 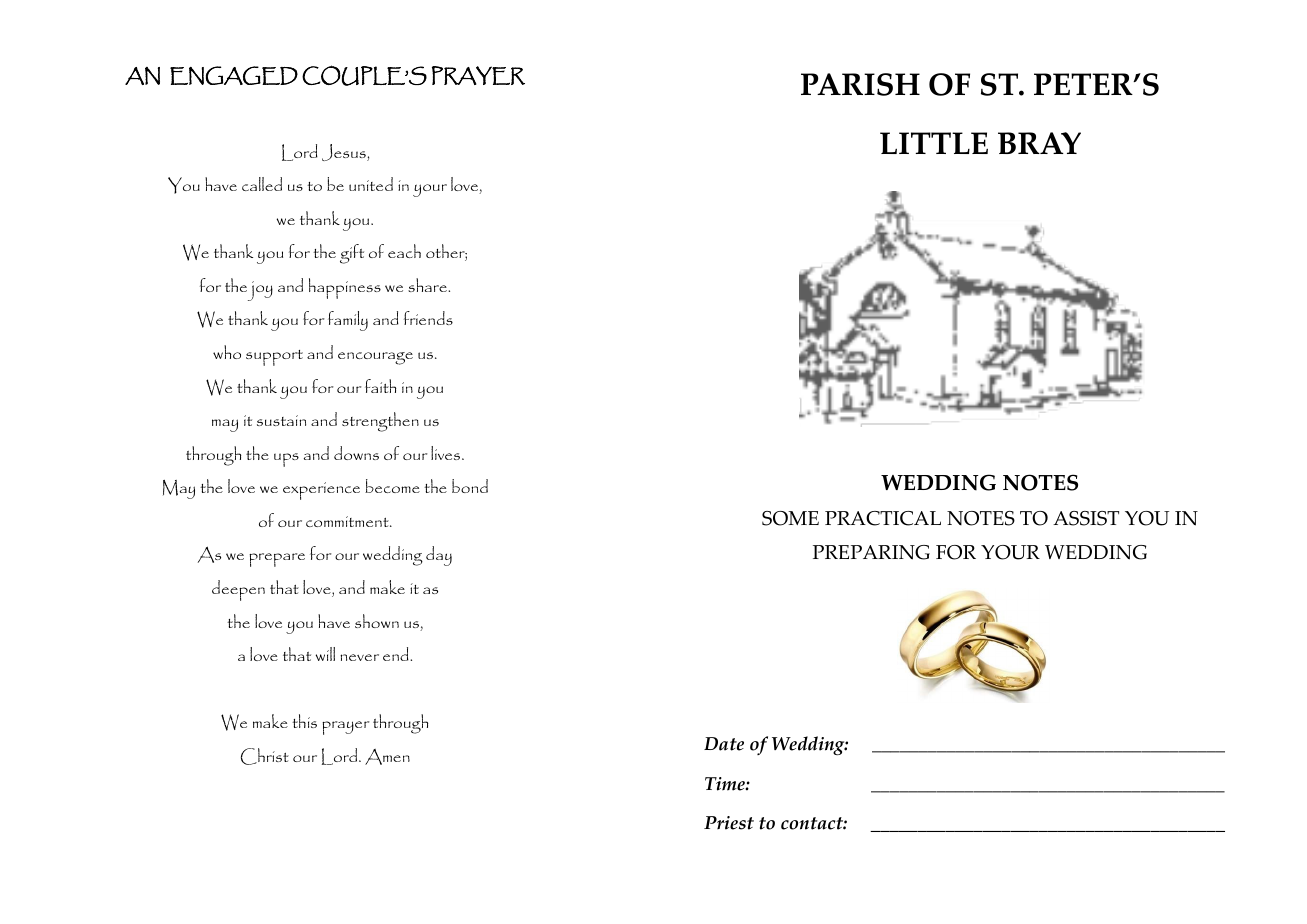 What do you see at coordinates (348, 321) in the page?
I see `family` at bounding box center [348, 321].
